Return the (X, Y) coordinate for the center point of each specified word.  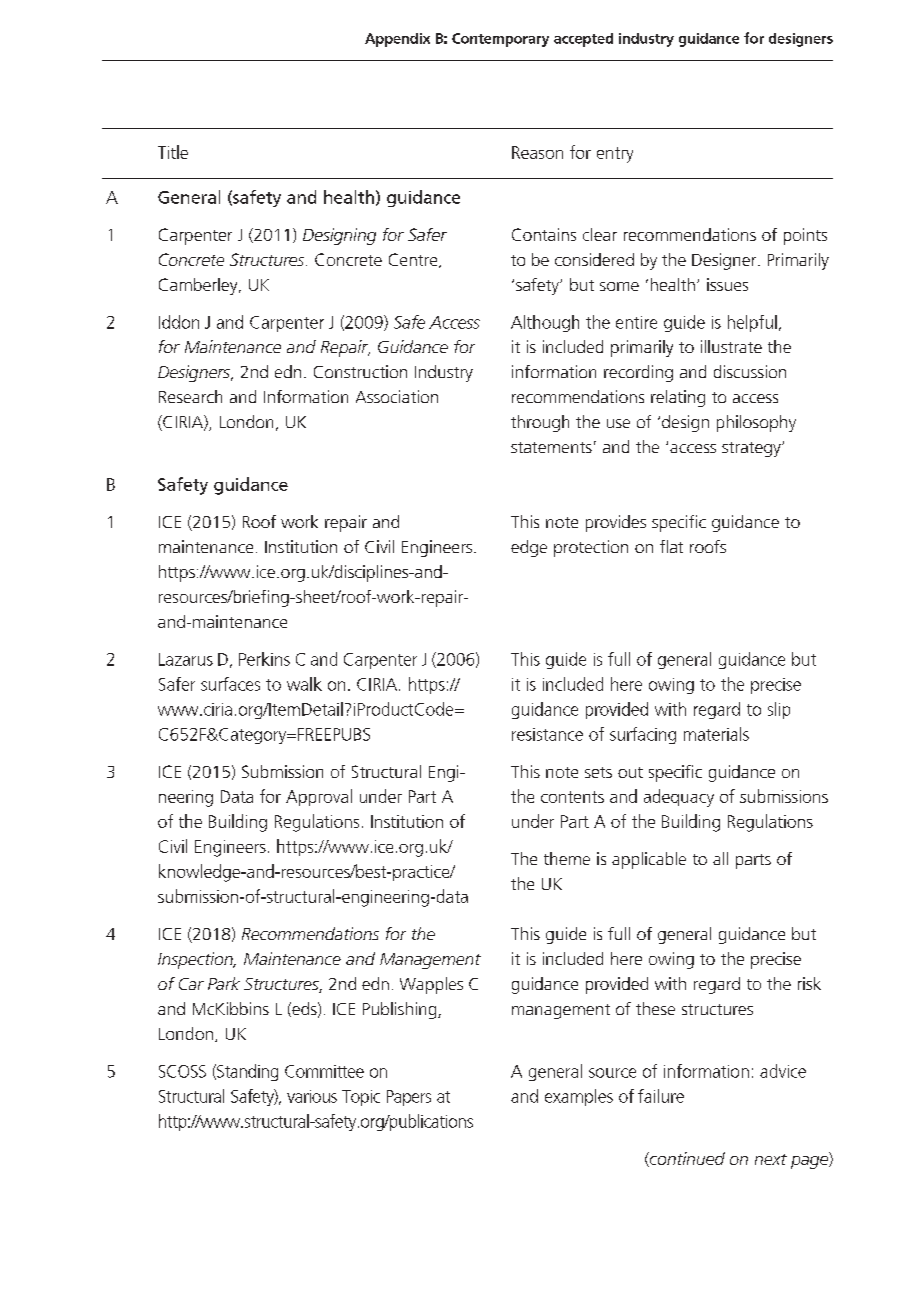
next (771, 1159)
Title (173, 152)
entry (615, 155)
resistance (547, 734)
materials (716, 734)
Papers (409, 1098)
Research (190, 396)
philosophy (756, 423)
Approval (319, 797)
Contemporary (500, 40)
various (312, 1096)
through (540, 423)
